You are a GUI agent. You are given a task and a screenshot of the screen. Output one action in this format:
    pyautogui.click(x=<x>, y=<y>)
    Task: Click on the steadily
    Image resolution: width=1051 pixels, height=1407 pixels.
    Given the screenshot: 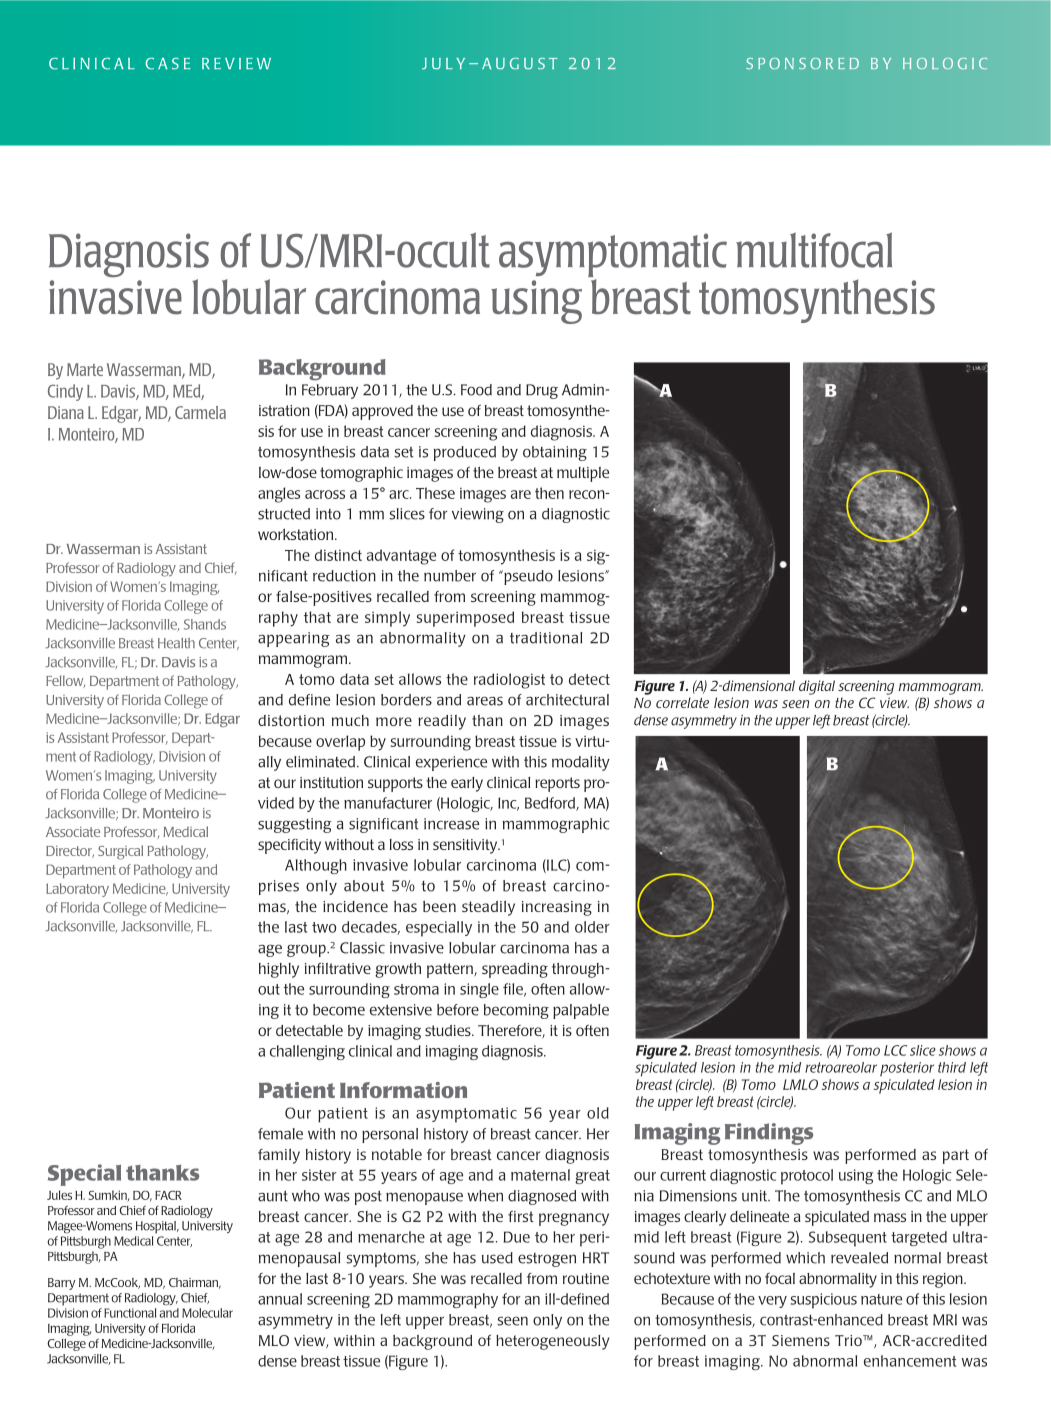 What is the action you would take?
    pyautogui.click(x=488, y=908)
